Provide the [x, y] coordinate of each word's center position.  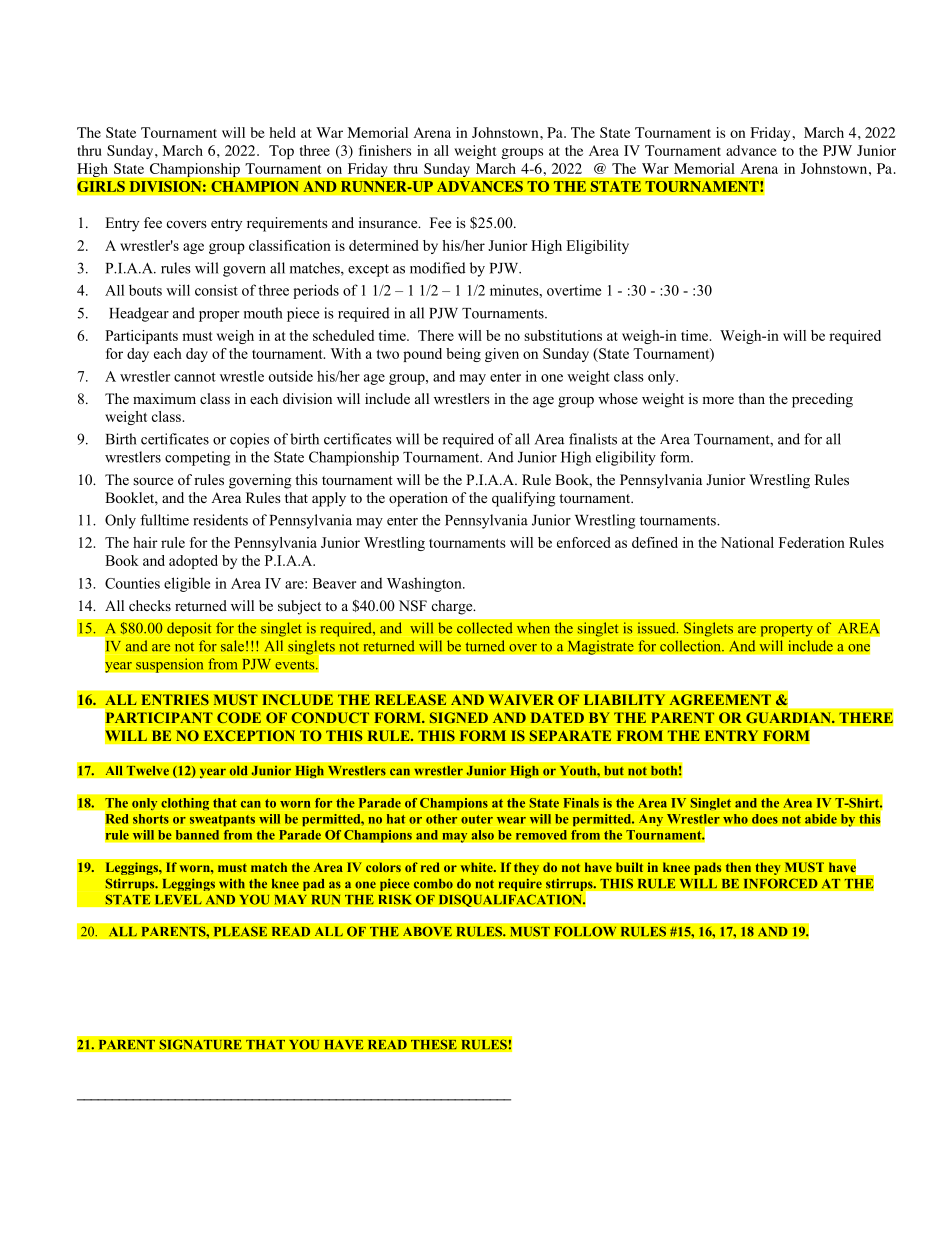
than [751, 398]
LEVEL [178, 899]
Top [281, 152]
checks [150, 605]
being [463, 355]
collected [485, 628]
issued [657, 628]
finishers [385, 150]
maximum [164, 398]
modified [438, 268]
